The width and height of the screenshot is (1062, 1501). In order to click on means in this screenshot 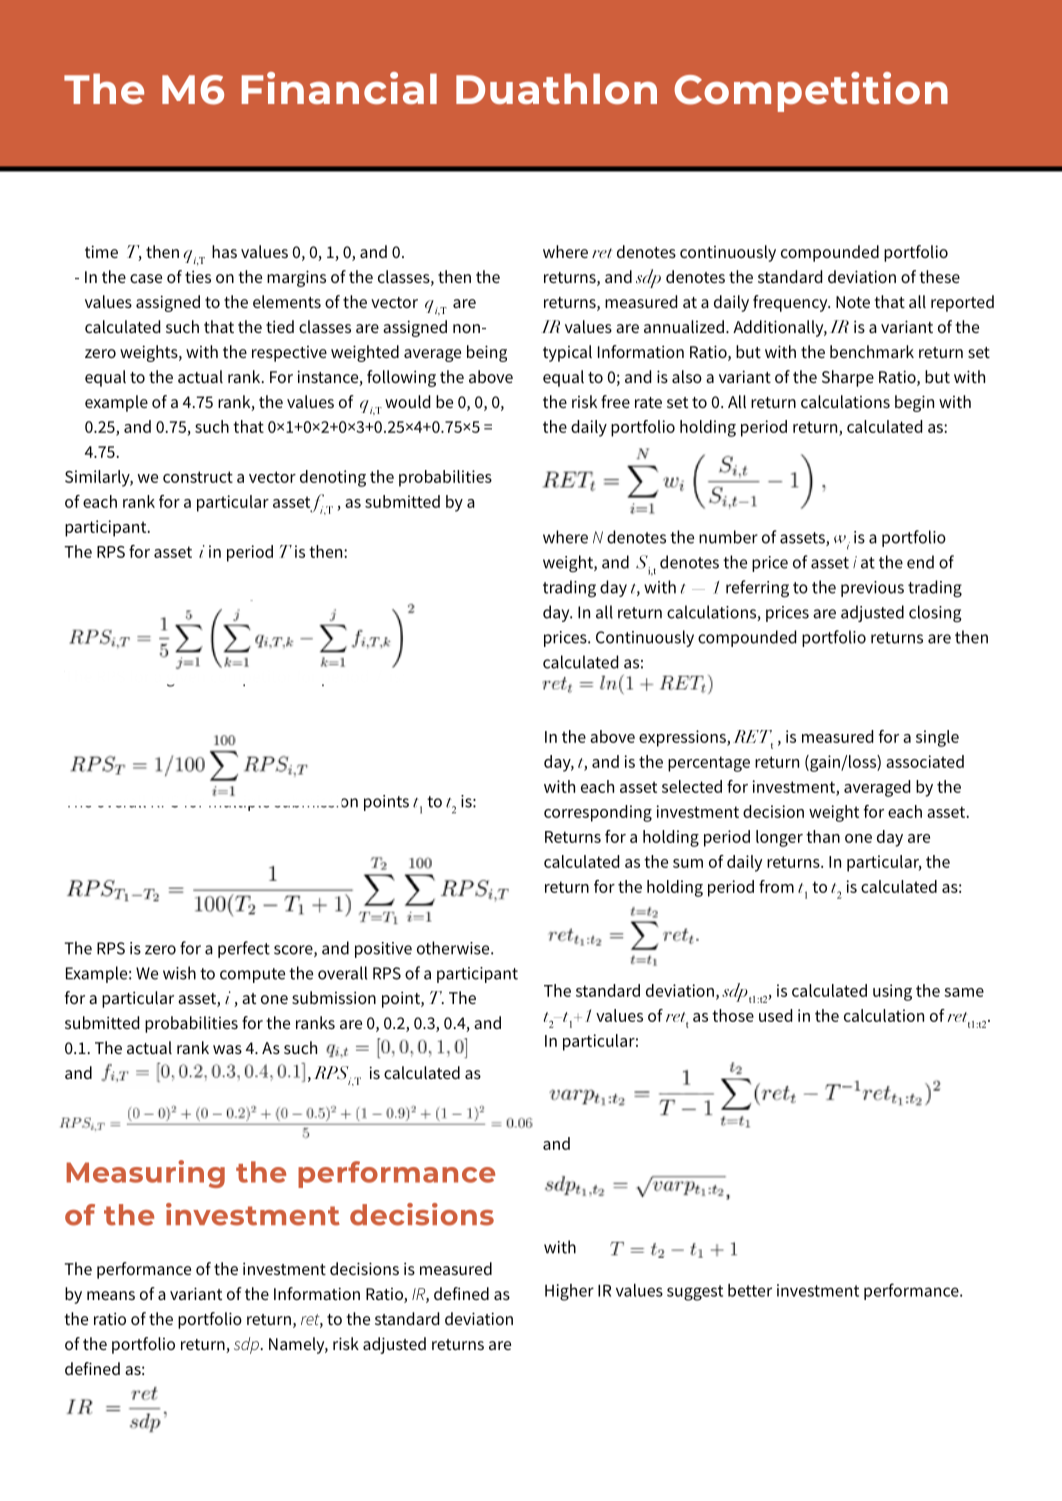, I will do `click(111, 1295)`.
